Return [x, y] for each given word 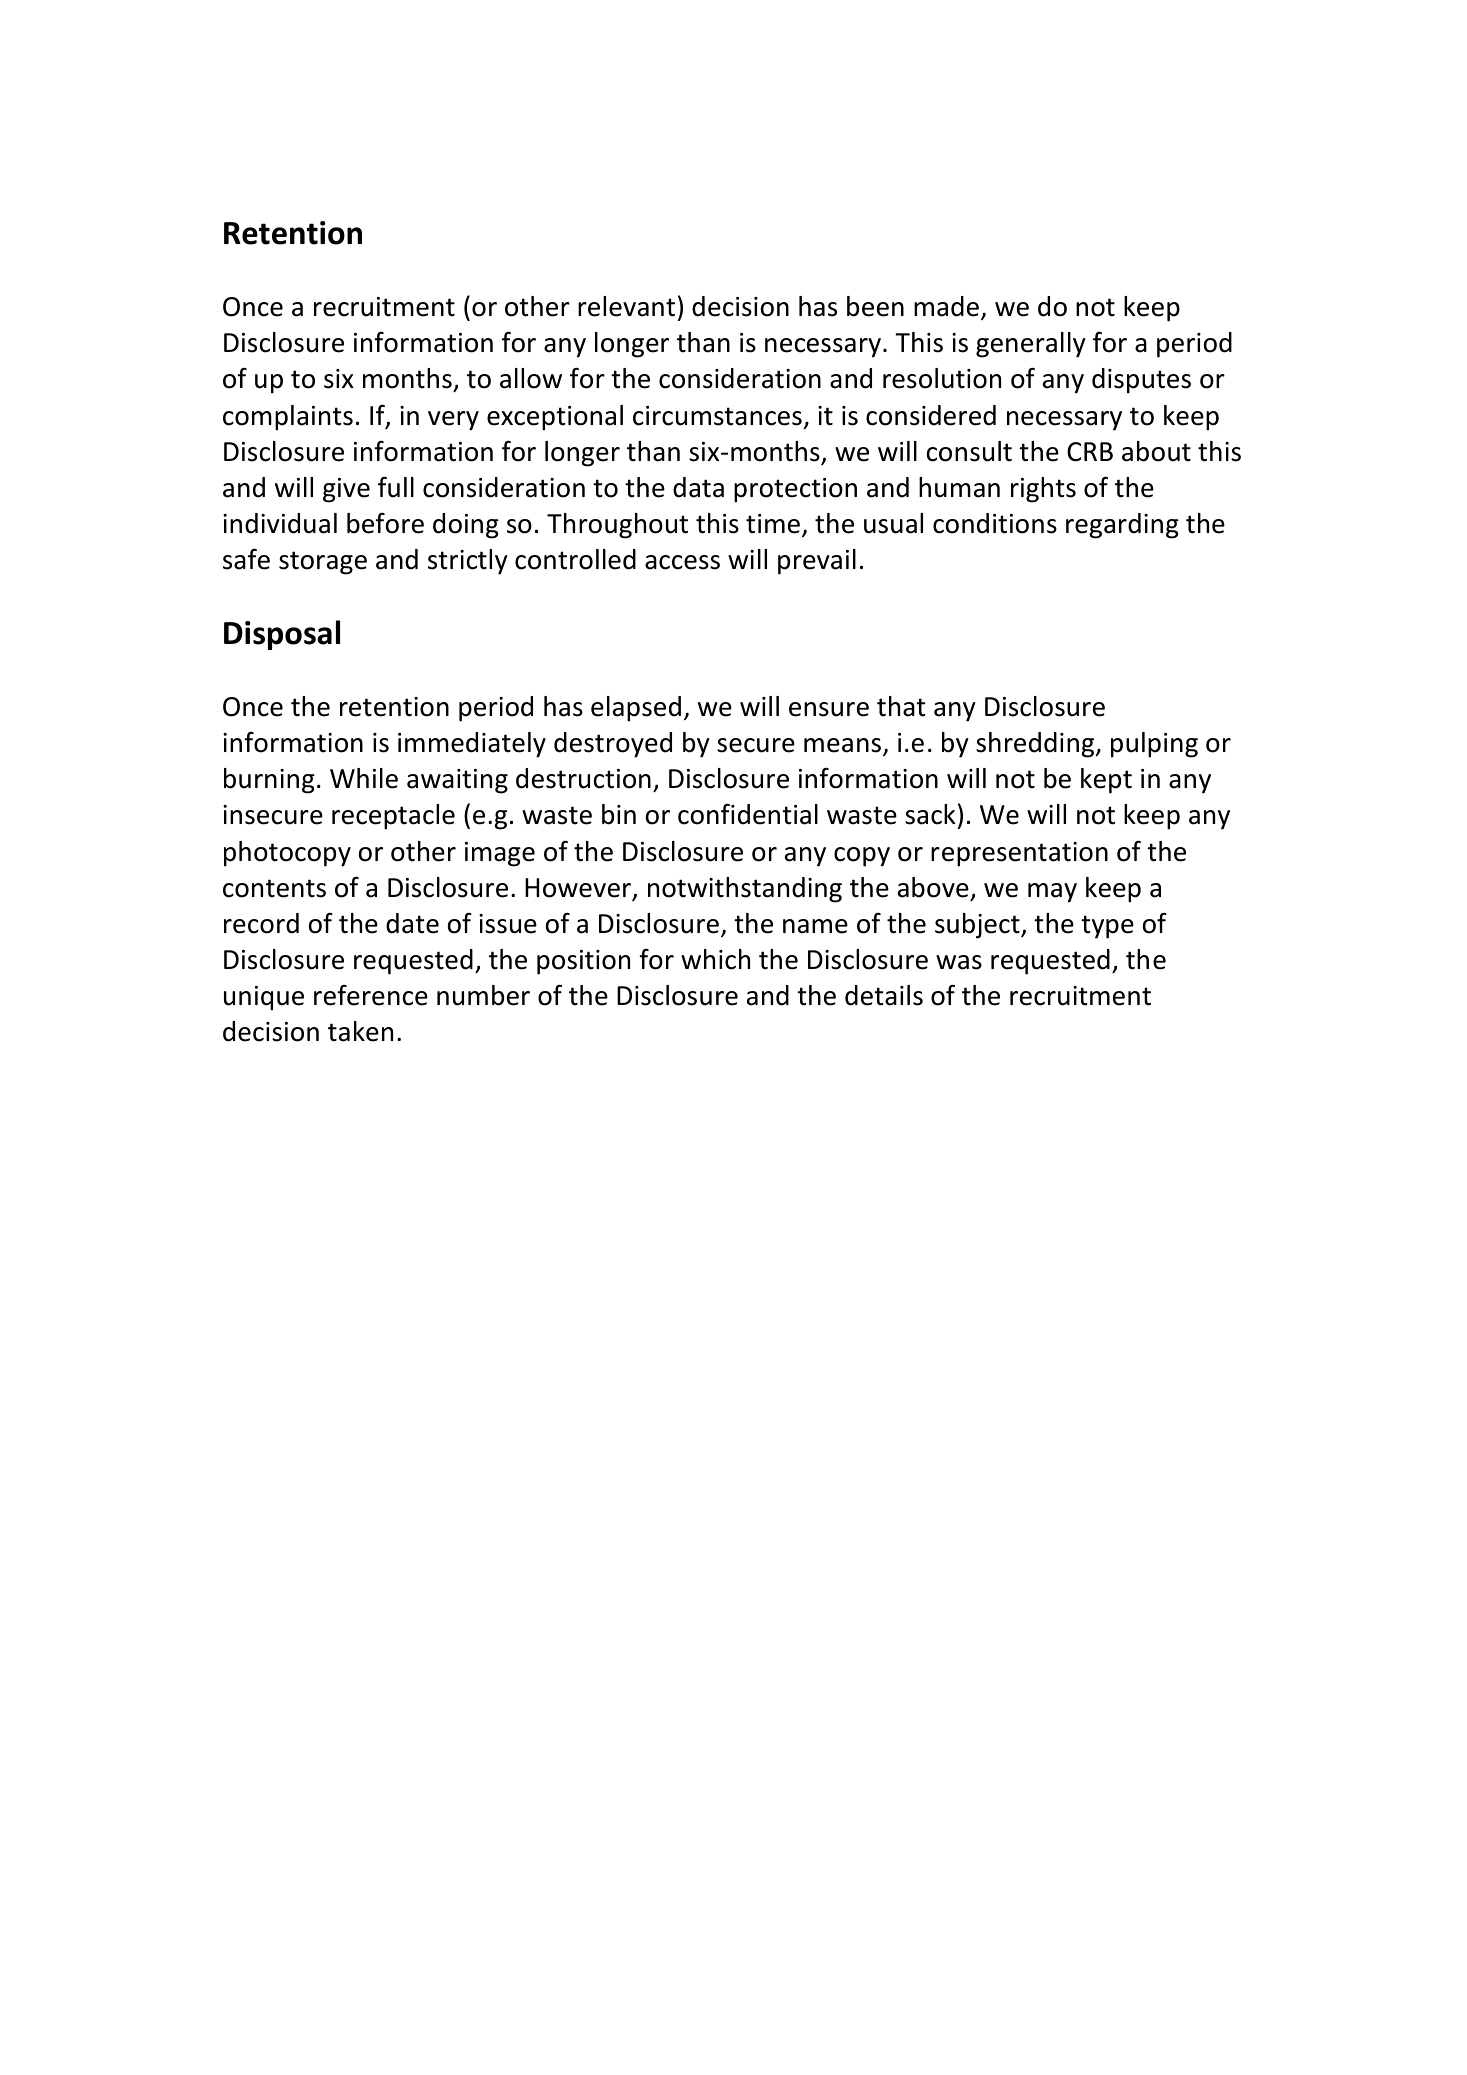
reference [371, 995]
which [715, 959]
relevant [626, 306]
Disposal [282, 635]
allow [531, 378]
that [901, 706]
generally [1031, 345]
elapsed [636, 709]
